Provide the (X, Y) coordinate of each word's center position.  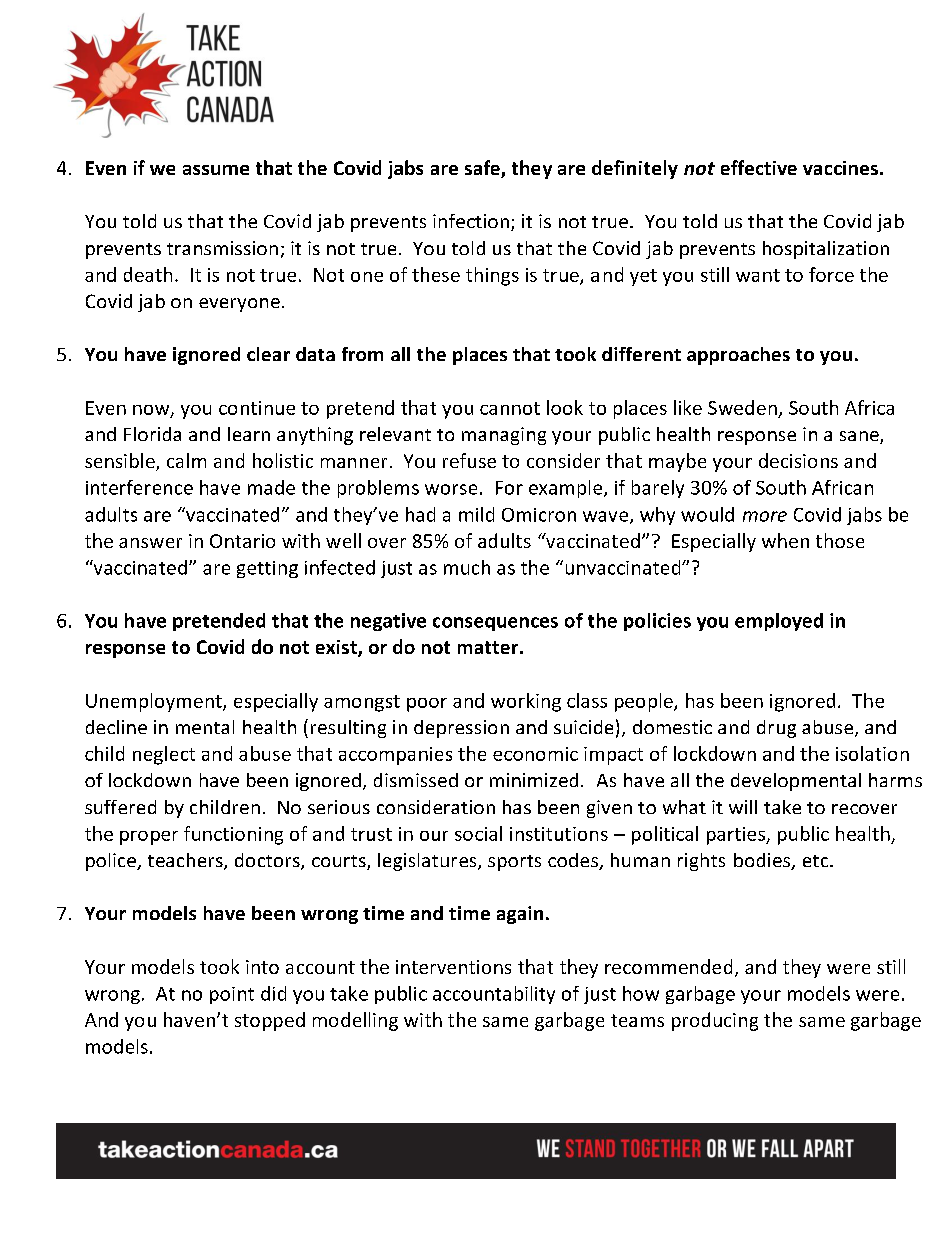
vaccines (840, 168)
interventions (453, 967)
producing (715, 1021)
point (232, 995)
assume (216, 170)
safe (483, 169)
